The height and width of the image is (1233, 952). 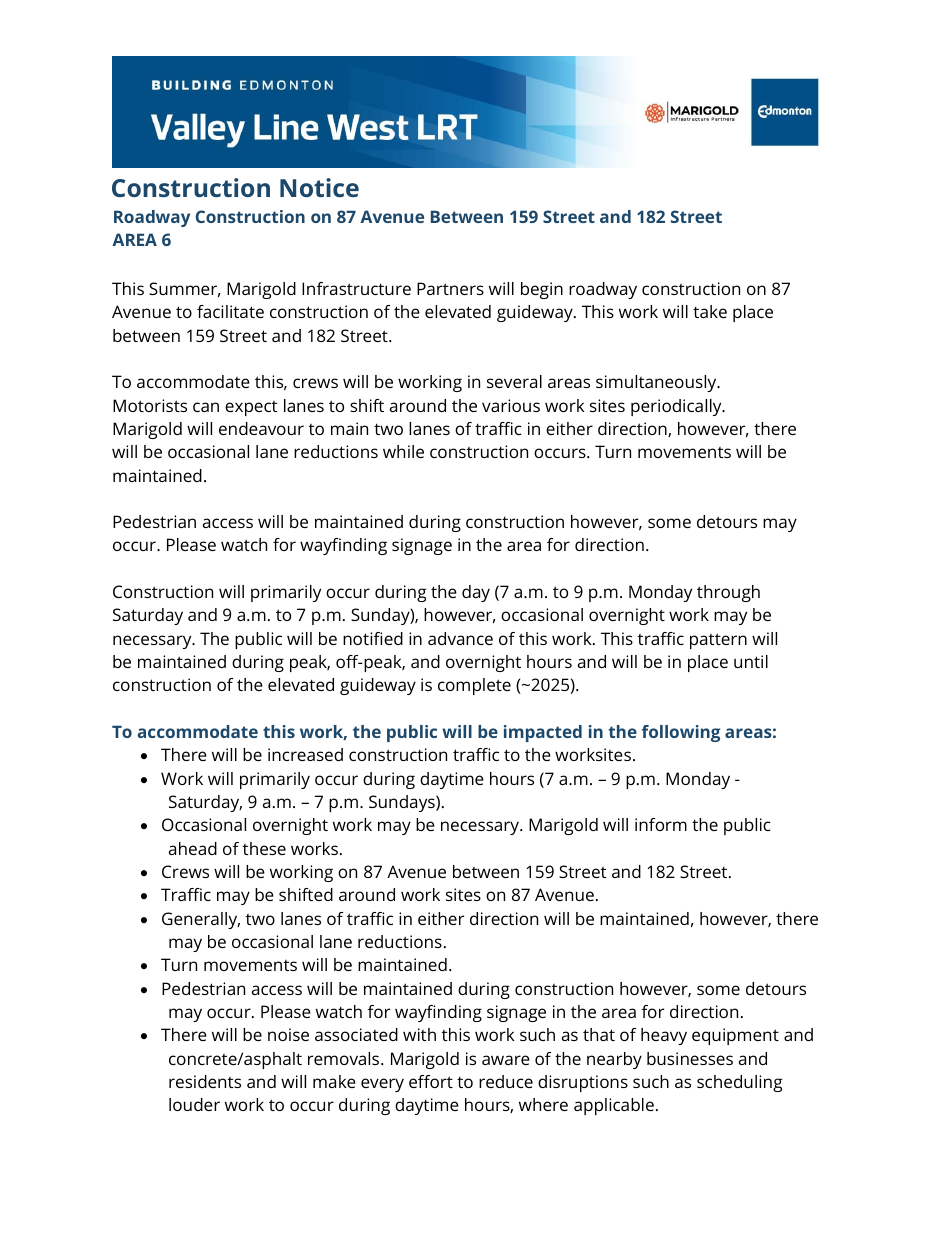 What do you see at coordinates (205, 1081) in the image?
I see `residents` at bounding box center [205, 1081].
